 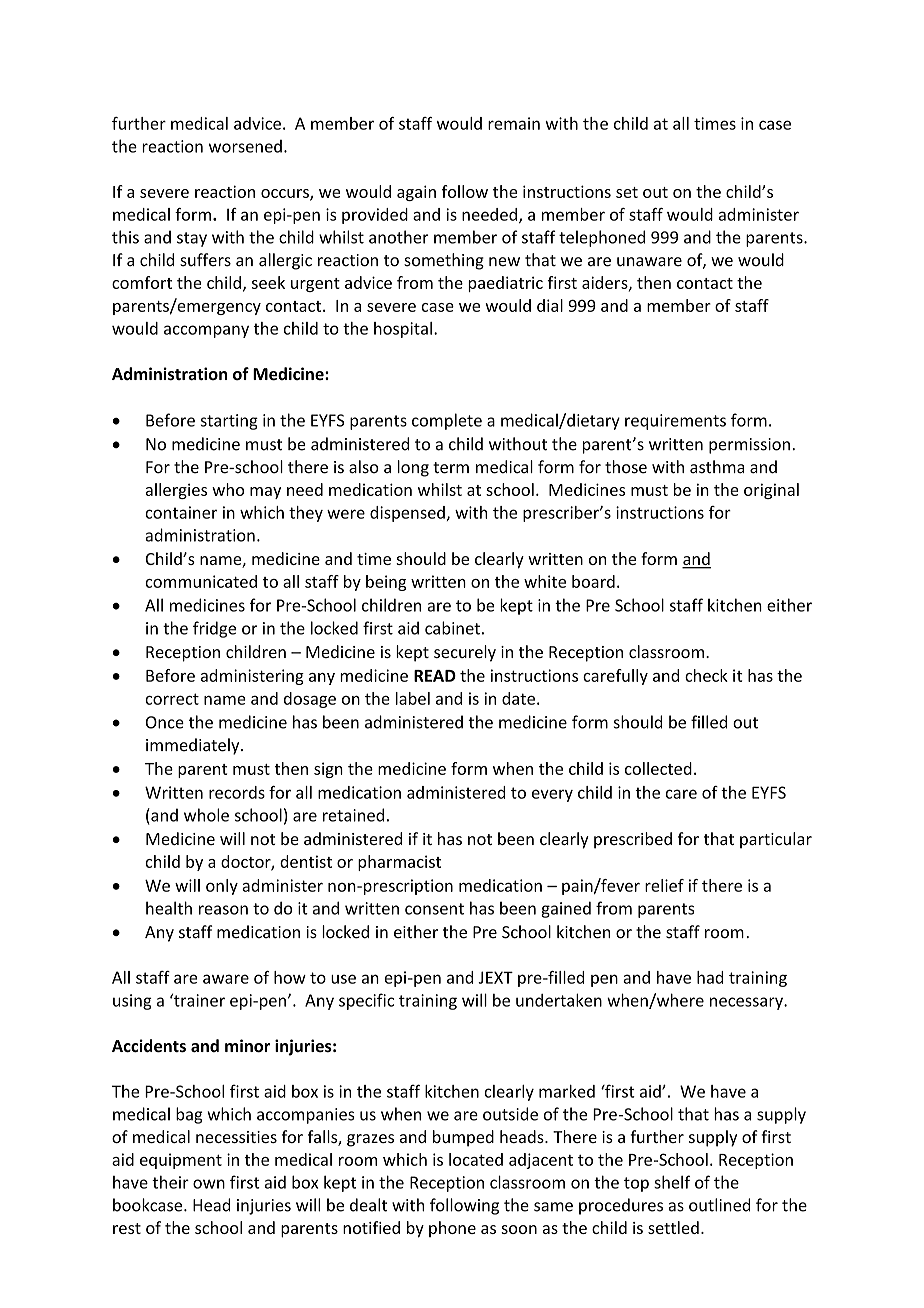 What do you see at coordinates (476, 1159) in the page?
I see `located` at bounding box center [476, 1159].
